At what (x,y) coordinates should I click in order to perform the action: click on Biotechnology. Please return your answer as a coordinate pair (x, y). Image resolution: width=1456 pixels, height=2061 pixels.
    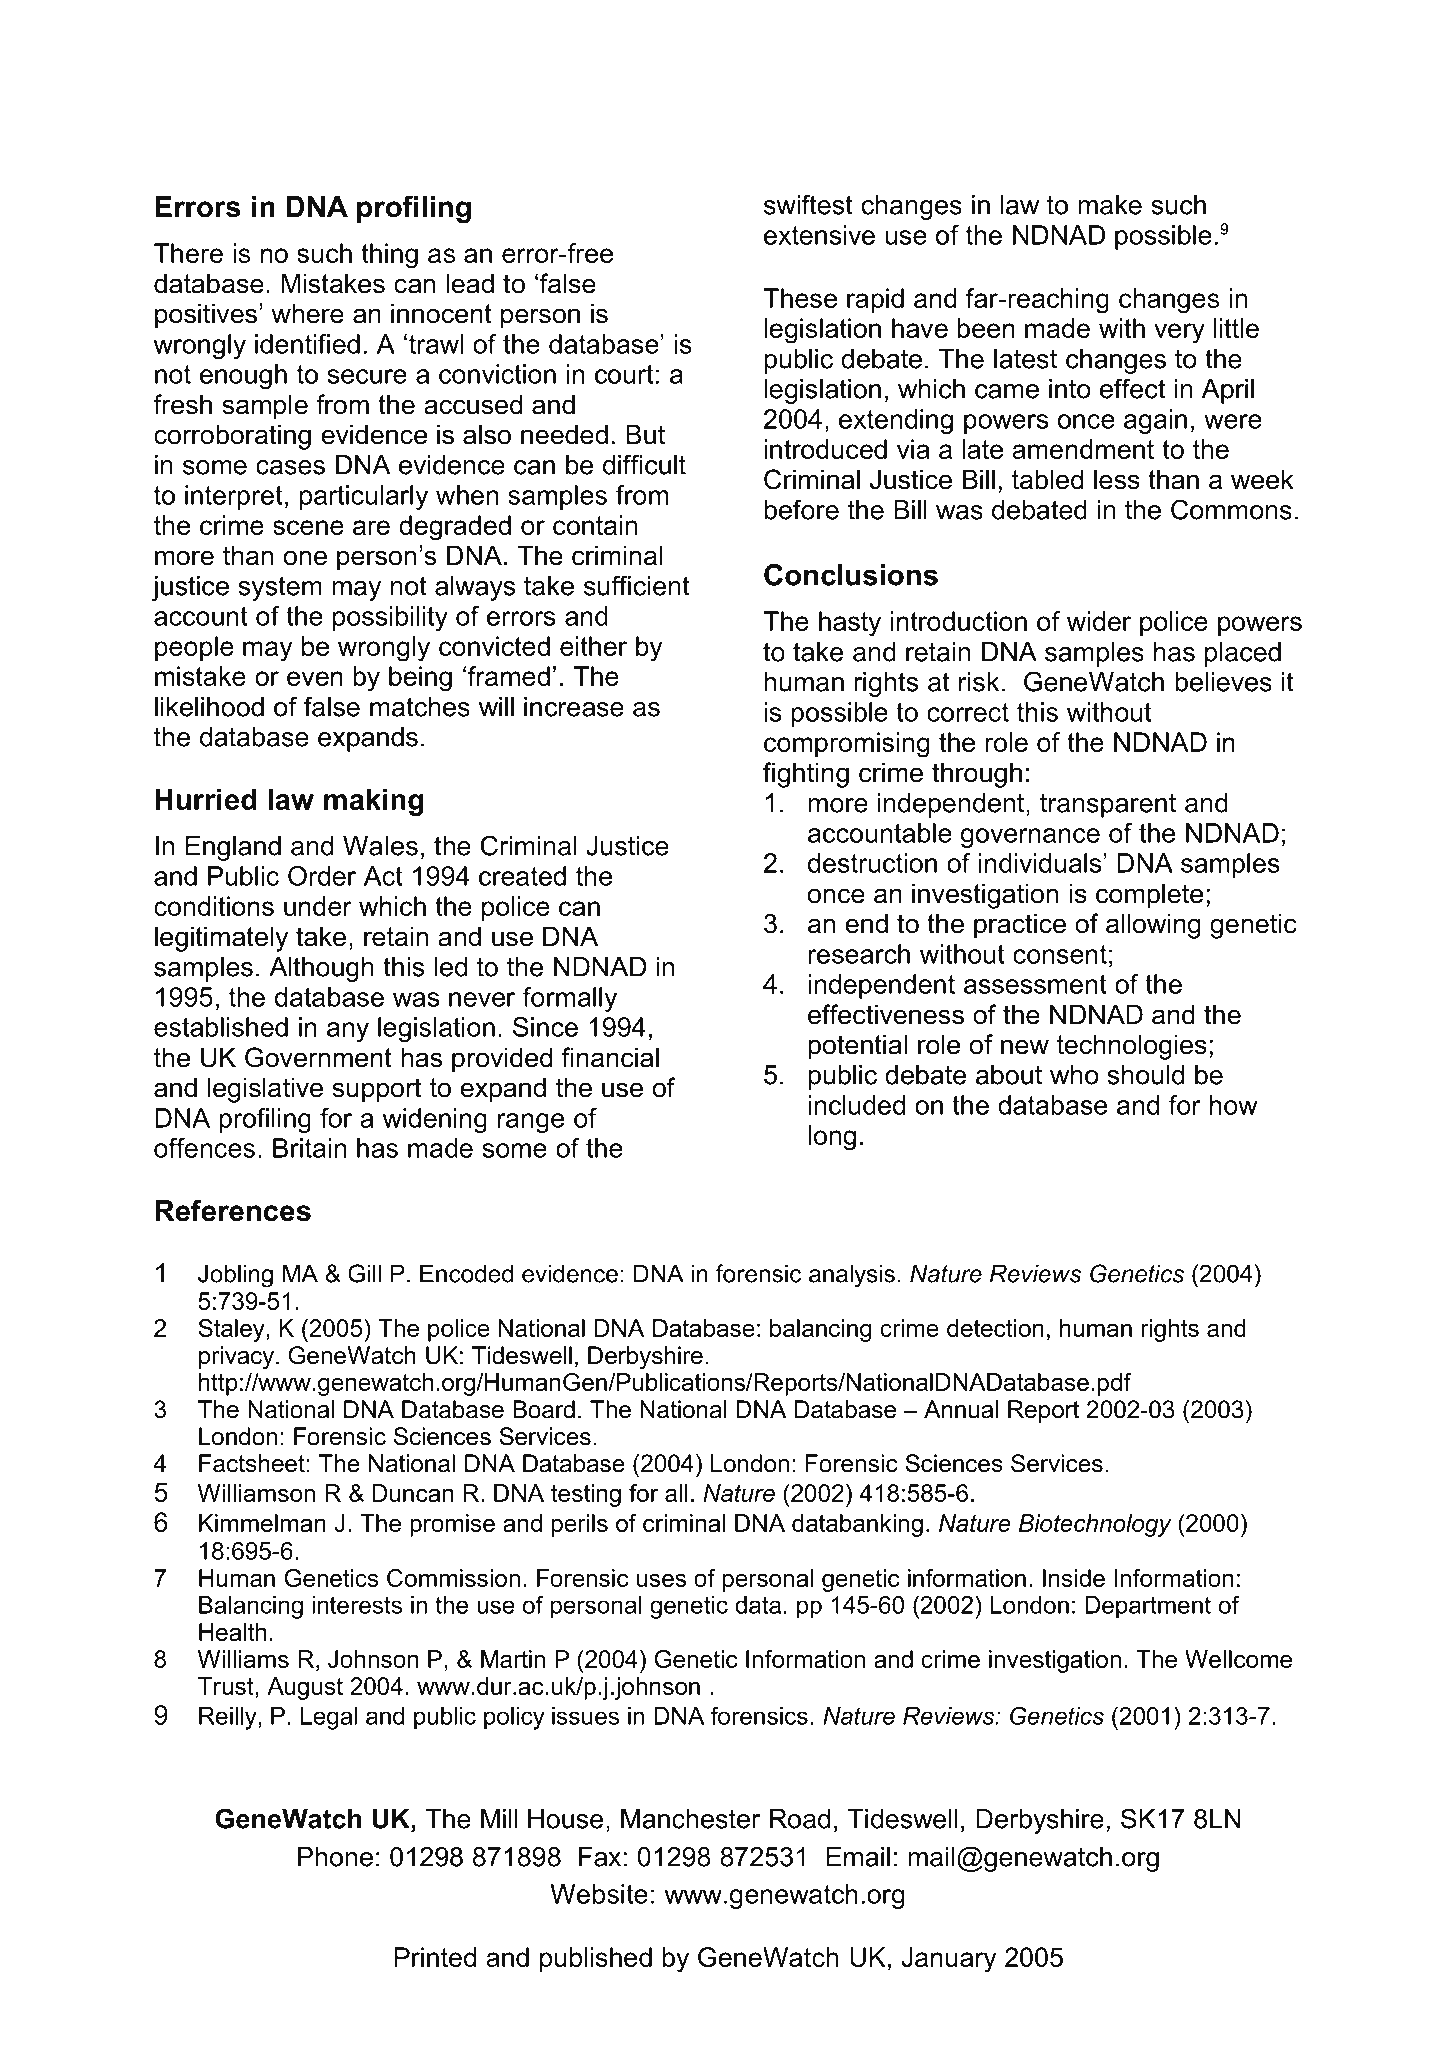
    Looking at the image, I should click on (1095, 1525).
